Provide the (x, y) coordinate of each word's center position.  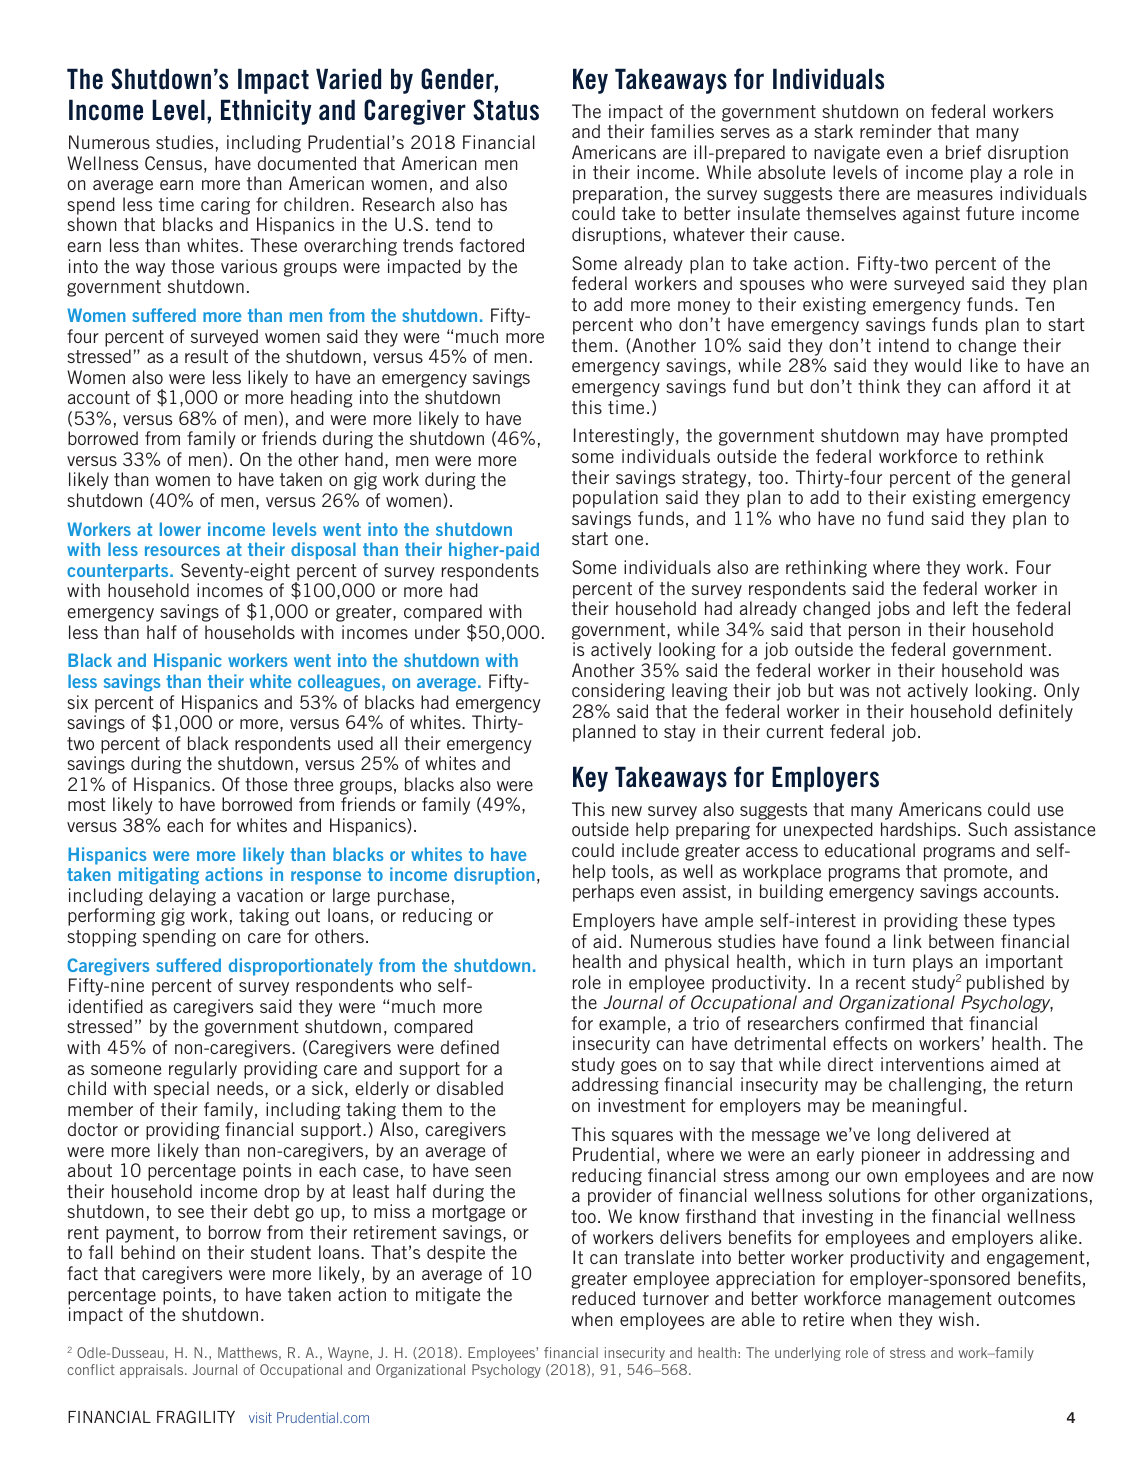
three (313, 784)
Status (506, 110)
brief (963, 152)
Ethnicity (266, 112)
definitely (1036, 713)
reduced (603, 1298)
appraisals (153, 1371)
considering (618, 692)
